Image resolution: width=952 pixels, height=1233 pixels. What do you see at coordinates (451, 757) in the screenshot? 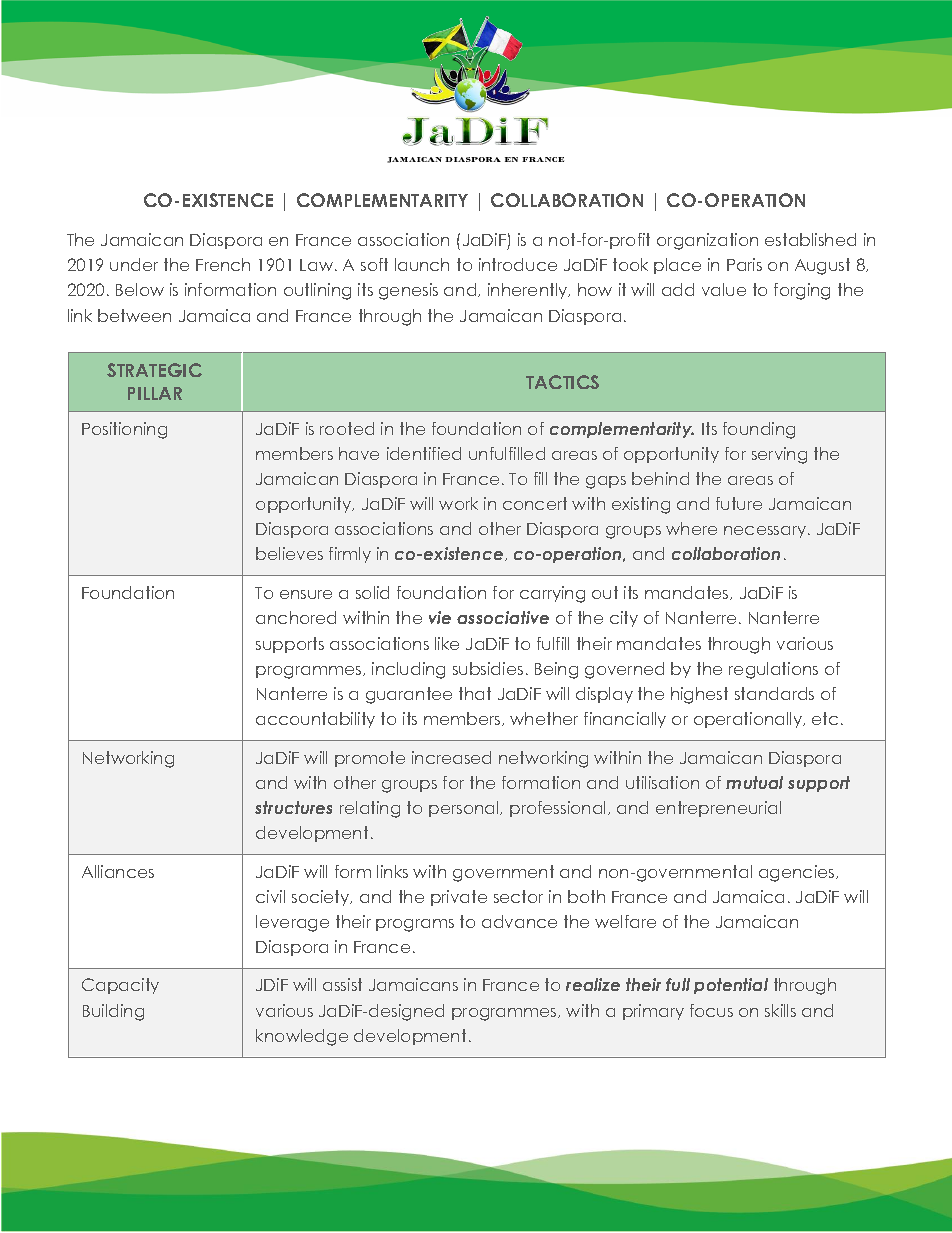
I see `increased` at bounding box center [451, 757].
